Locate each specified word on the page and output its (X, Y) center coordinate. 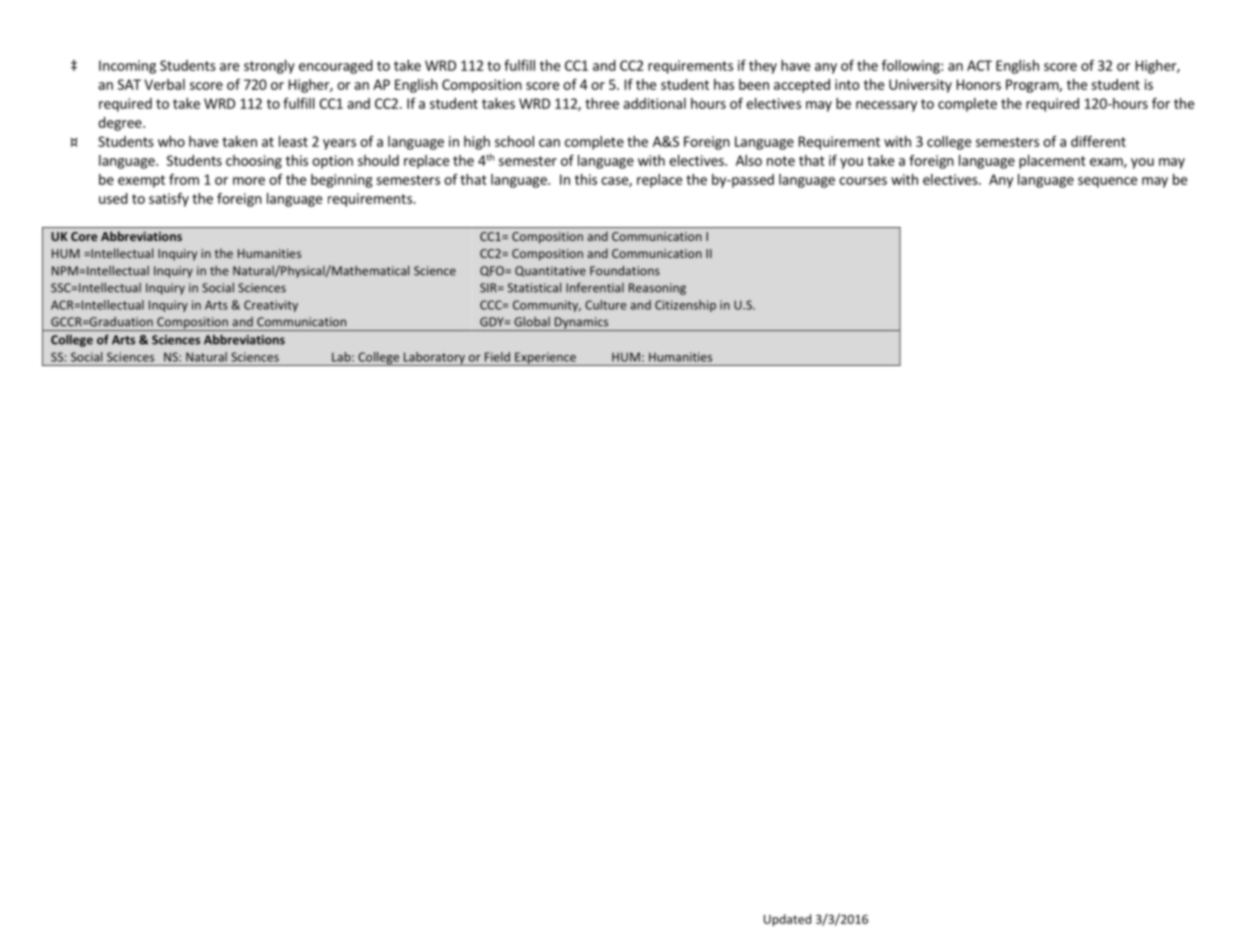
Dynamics (582, 324)
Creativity (271, 306)
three (602, 103)
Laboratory (434, 359)
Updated (787, 920)
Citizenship (685, 306)
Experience (545, 359)
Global (532, 322)
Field (497, 357)
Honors (979, 84)
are (229, 67)
